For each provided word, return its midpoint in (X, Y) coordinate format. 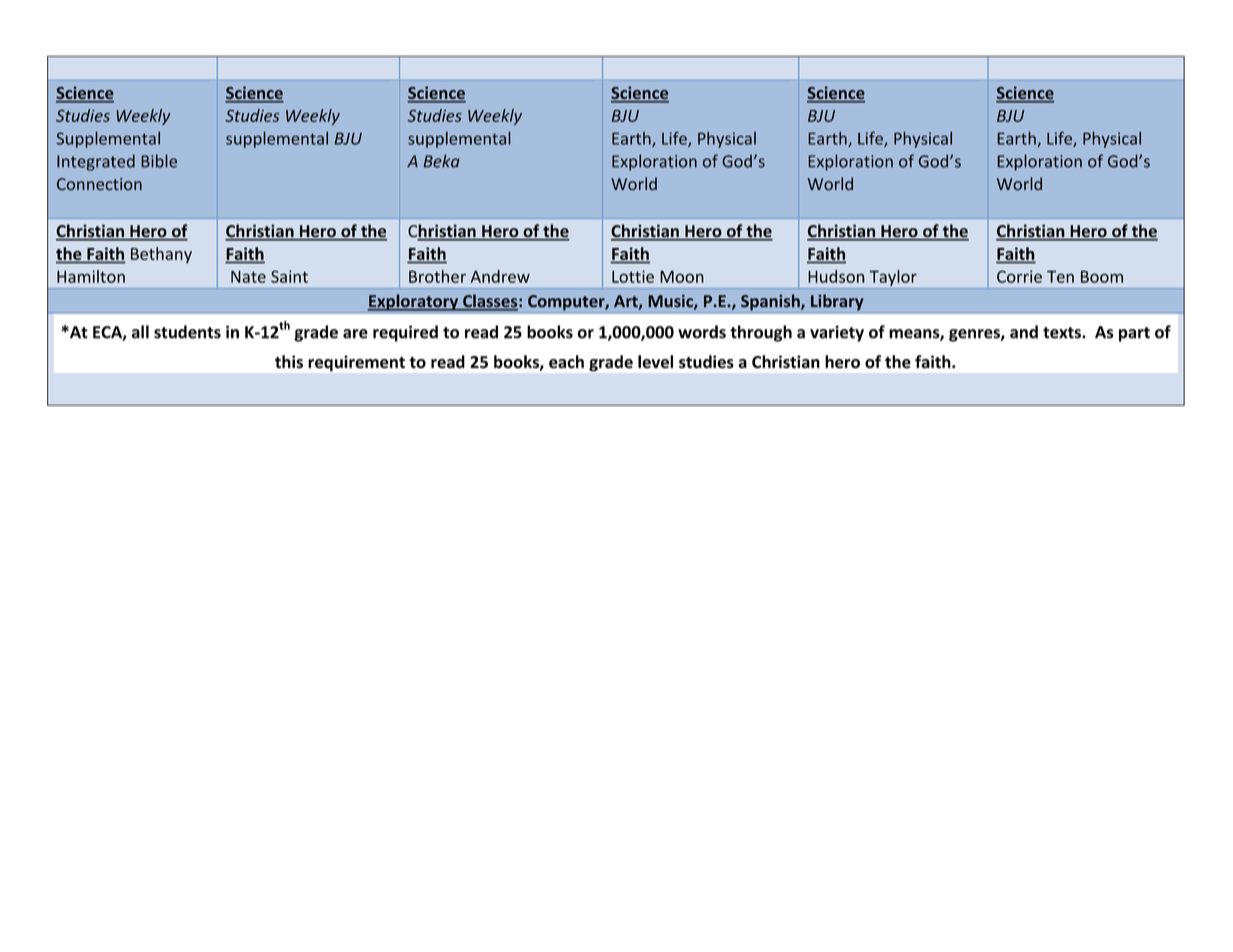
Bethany (161, 255)
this (289, 362)
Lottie (633, 276)
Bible (159, 161)
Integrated (96, 162)
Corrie (1019, 276)
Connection (99, 184)
